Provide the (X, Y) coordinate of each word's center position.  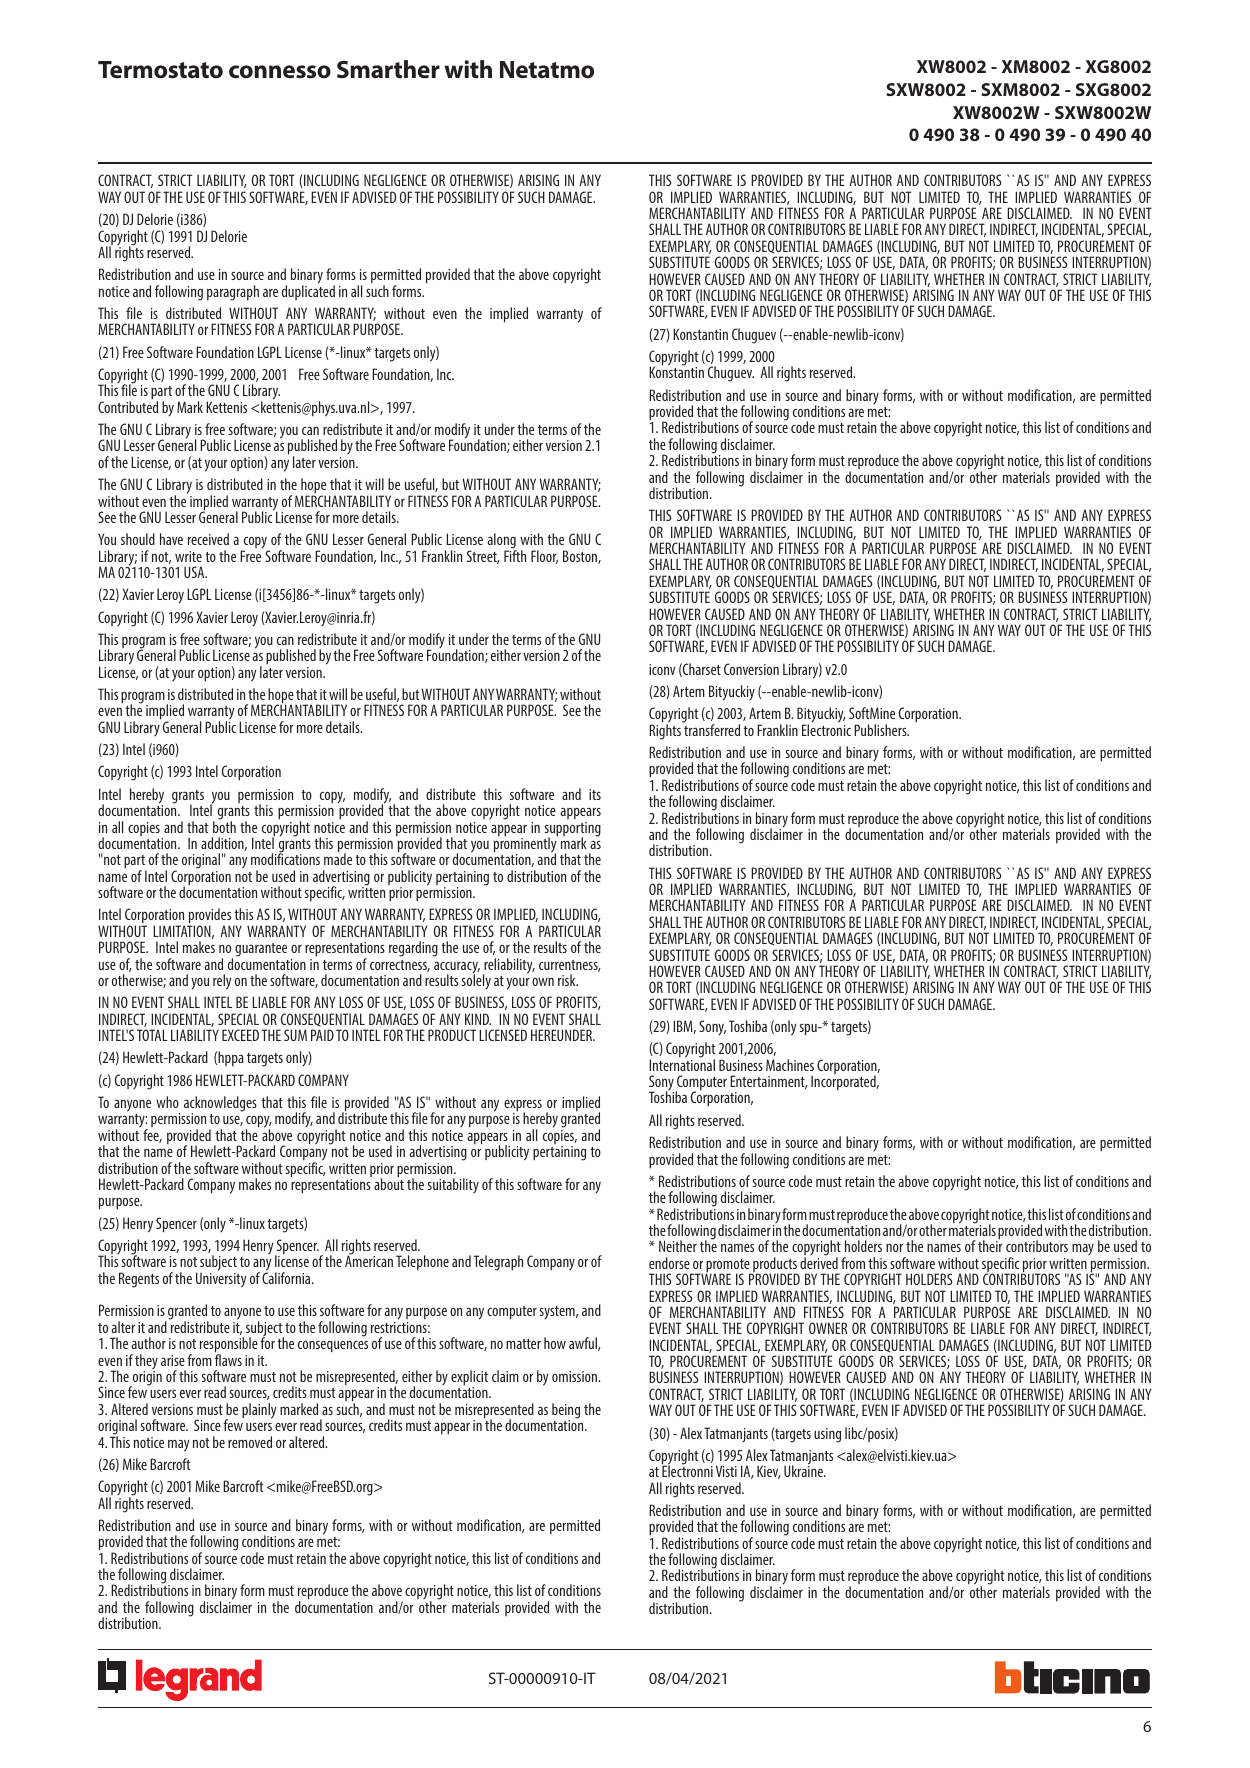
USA (195, 572)
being (566, 1412)
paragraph (233, 293)
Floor (544, 557)
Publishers (881, 730)
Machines (790, 1065)
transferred (711, 729)
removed (250, 1442)
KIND (478, 1019)
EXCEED (240, 1035)
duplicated (308, 291)
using (827, 1435)
